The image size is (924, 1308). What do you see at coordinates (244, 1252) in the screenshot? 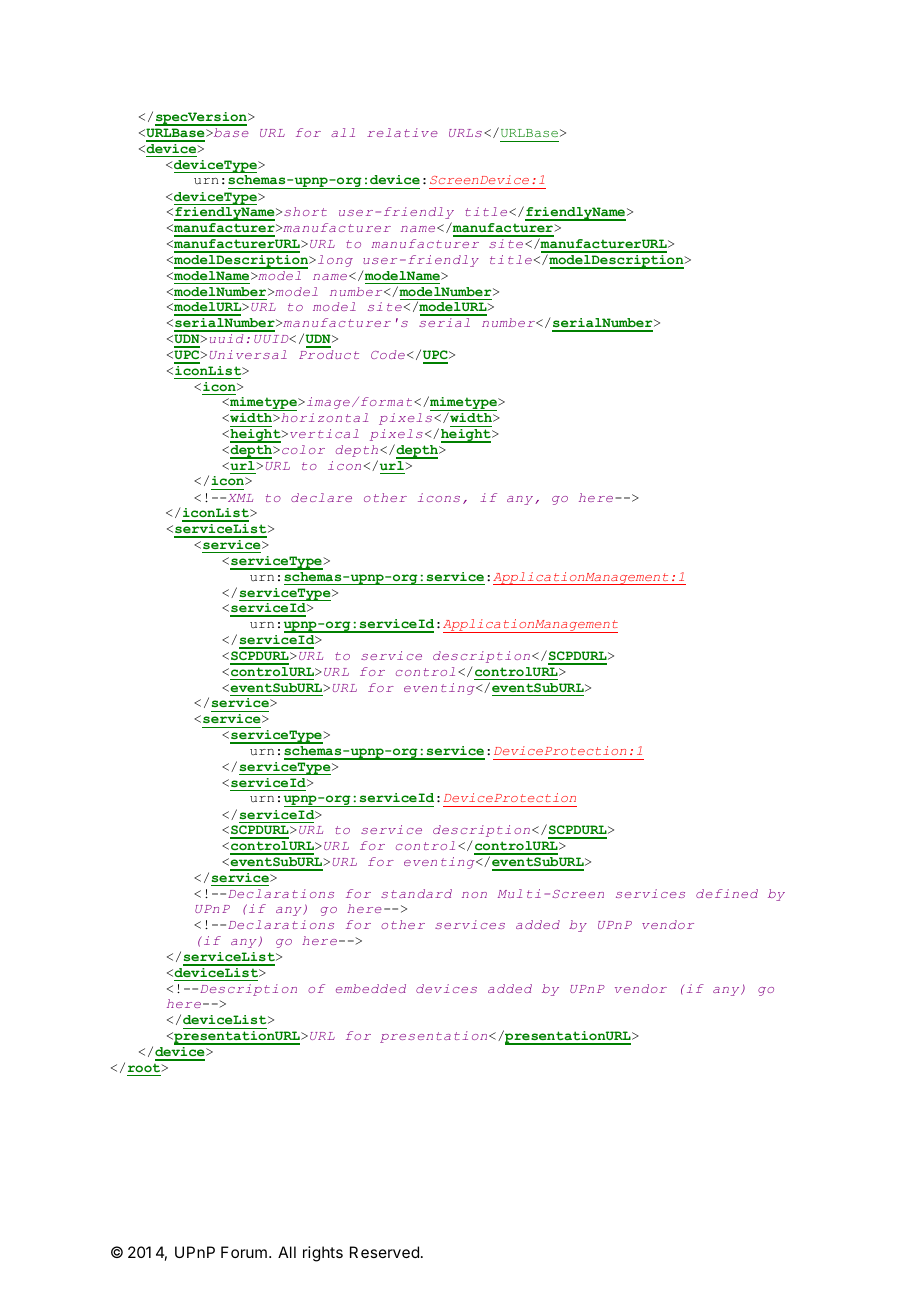
I see `Forum` at bounding box center [244, 1252].
